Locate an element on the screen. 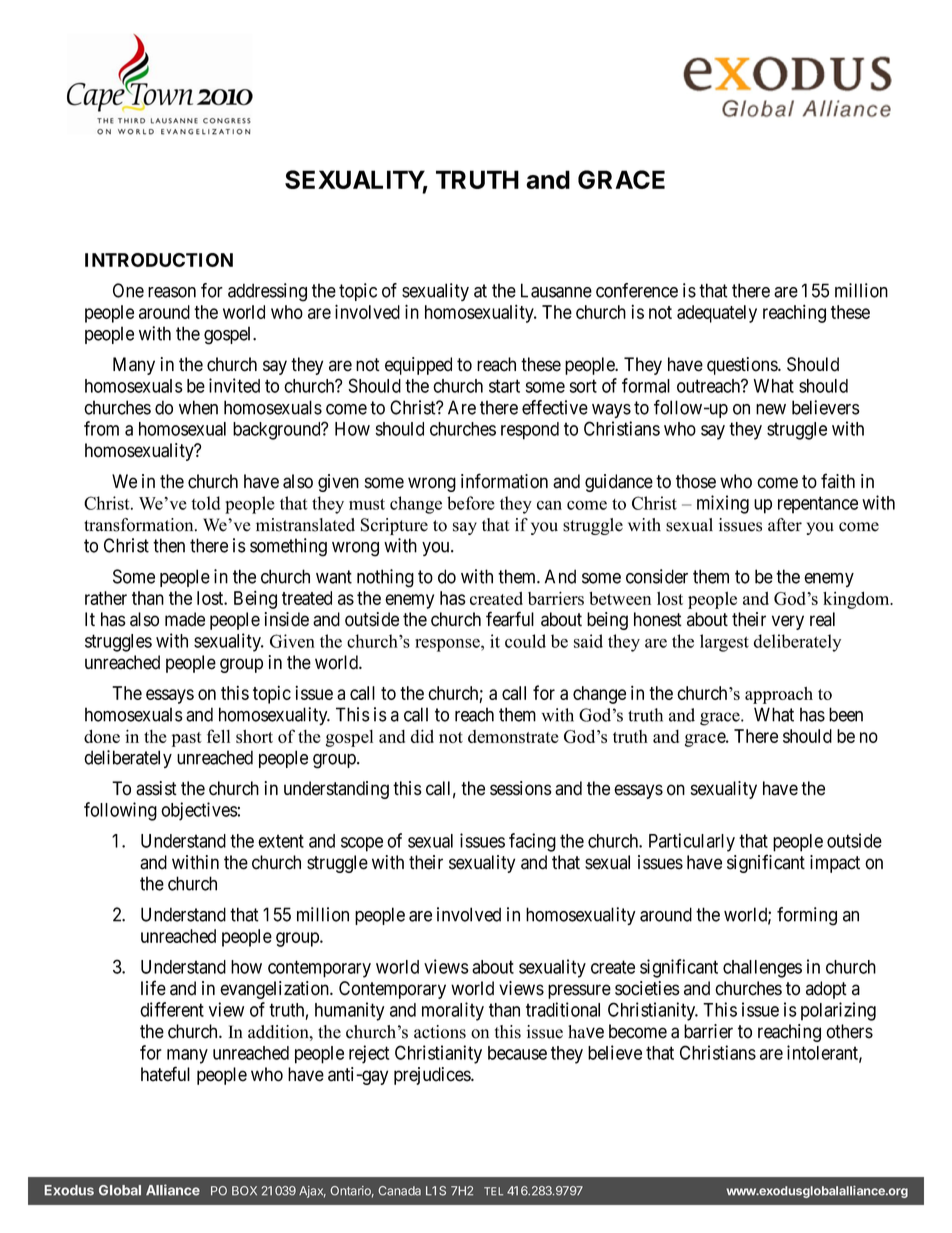 This screenshot has width=952, height=1233. approach is located at coordinates (779, 695).
